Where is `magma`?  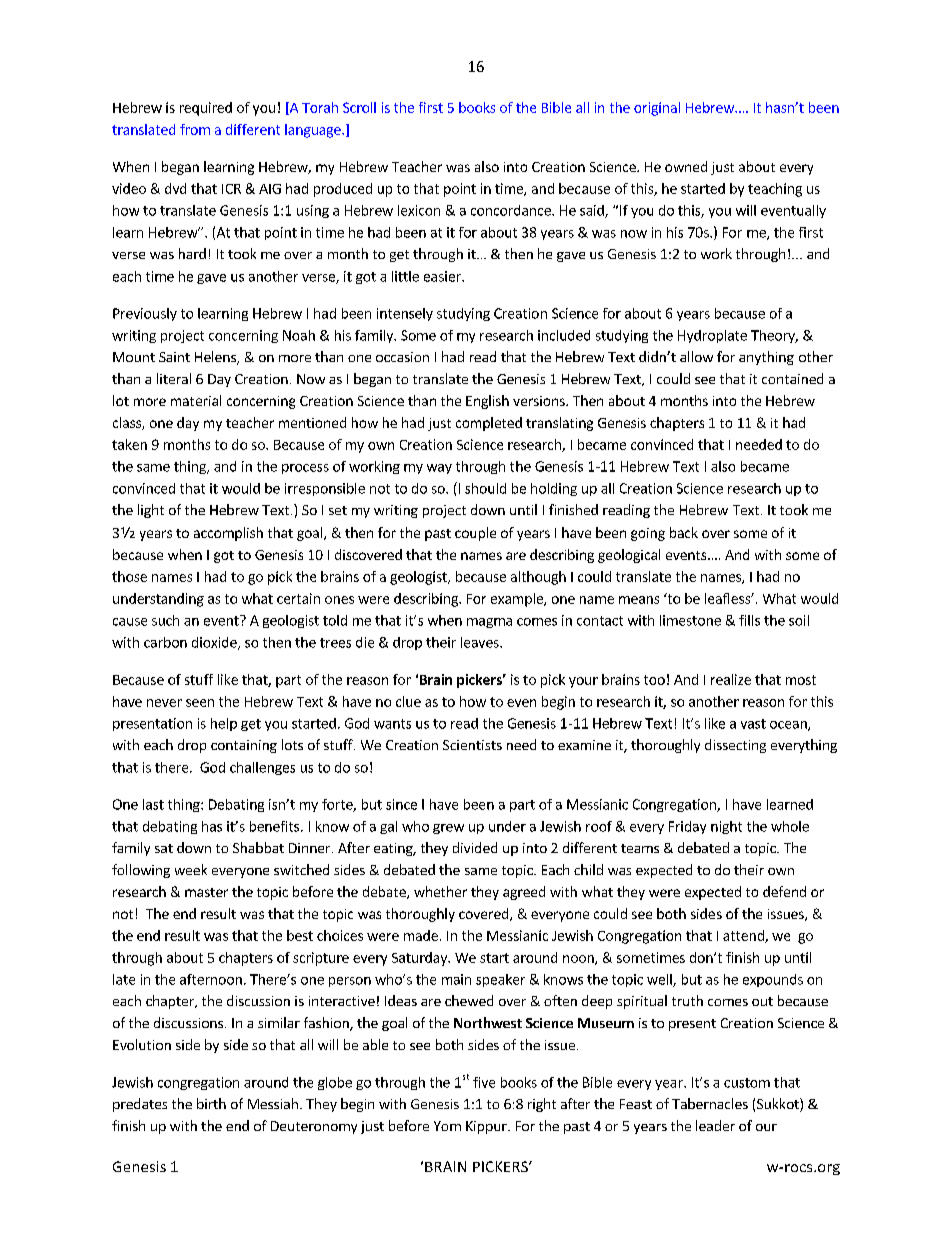 magma is located at coordinates (489, 623).
